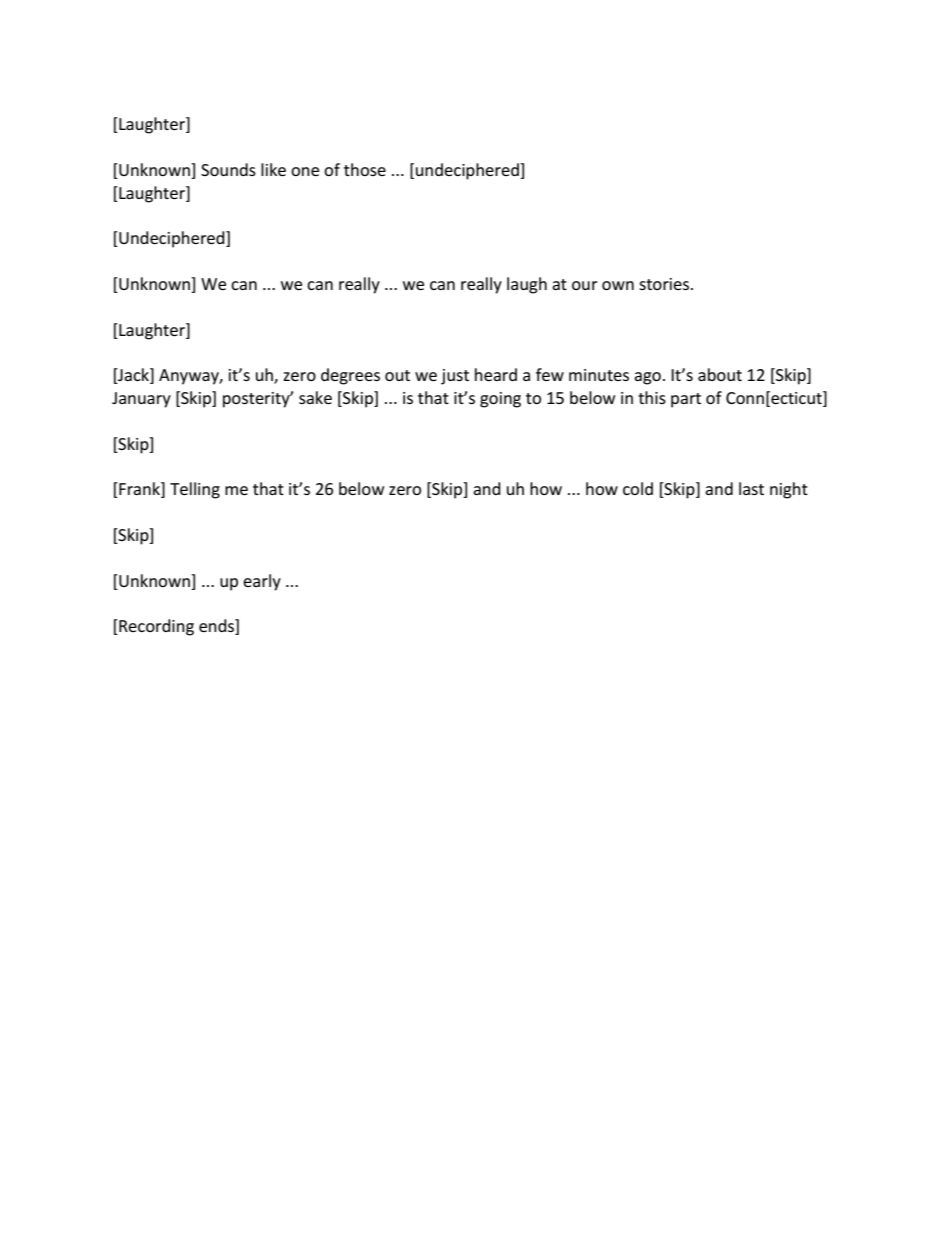 Image resolution: width=952 pixels, height=1233 pixels. What do you see at coordinates (262, 582) in the screenshot?
I see `early` at bounding box center [262, 582].
